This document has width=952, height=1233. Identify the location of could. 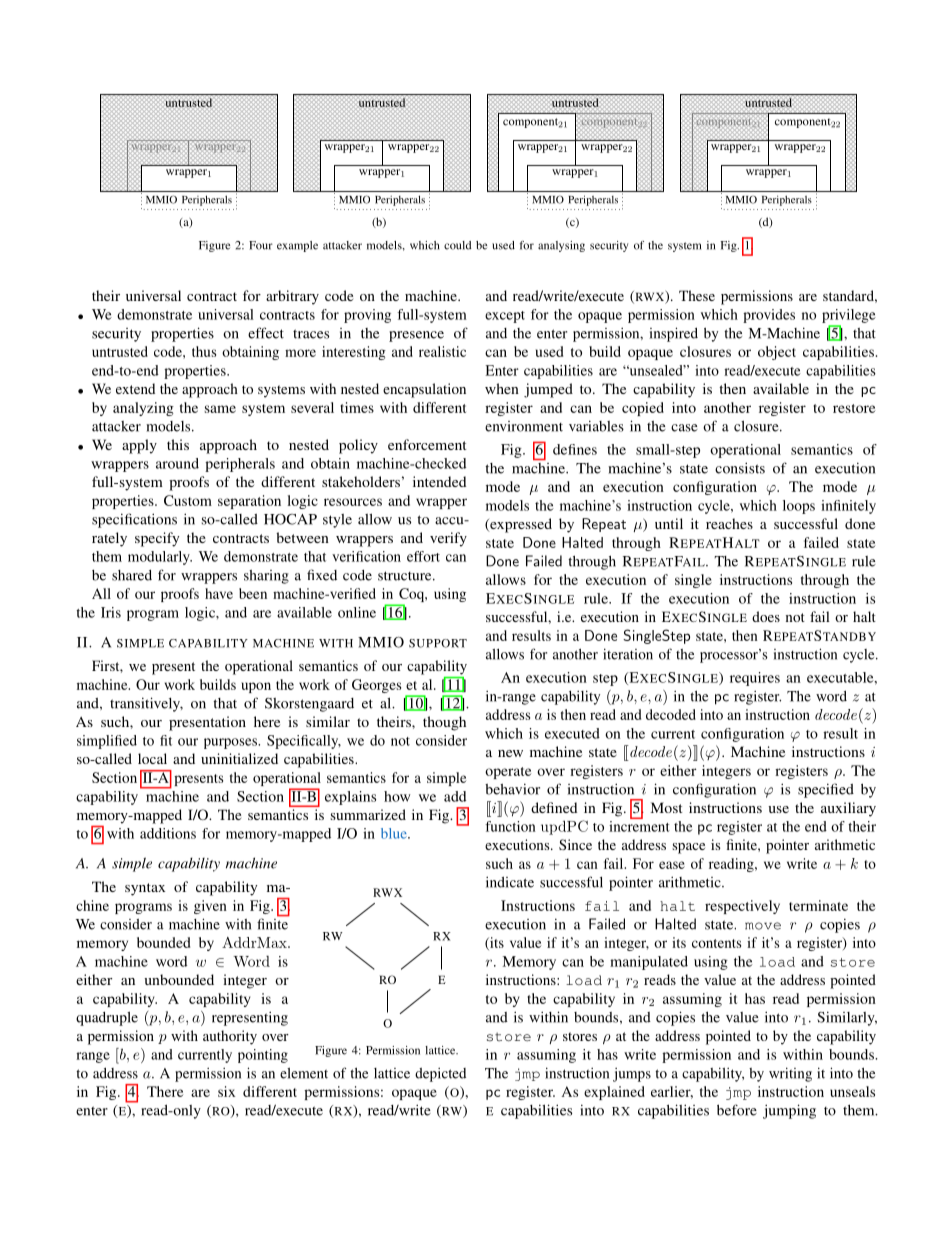
(457, 245).
